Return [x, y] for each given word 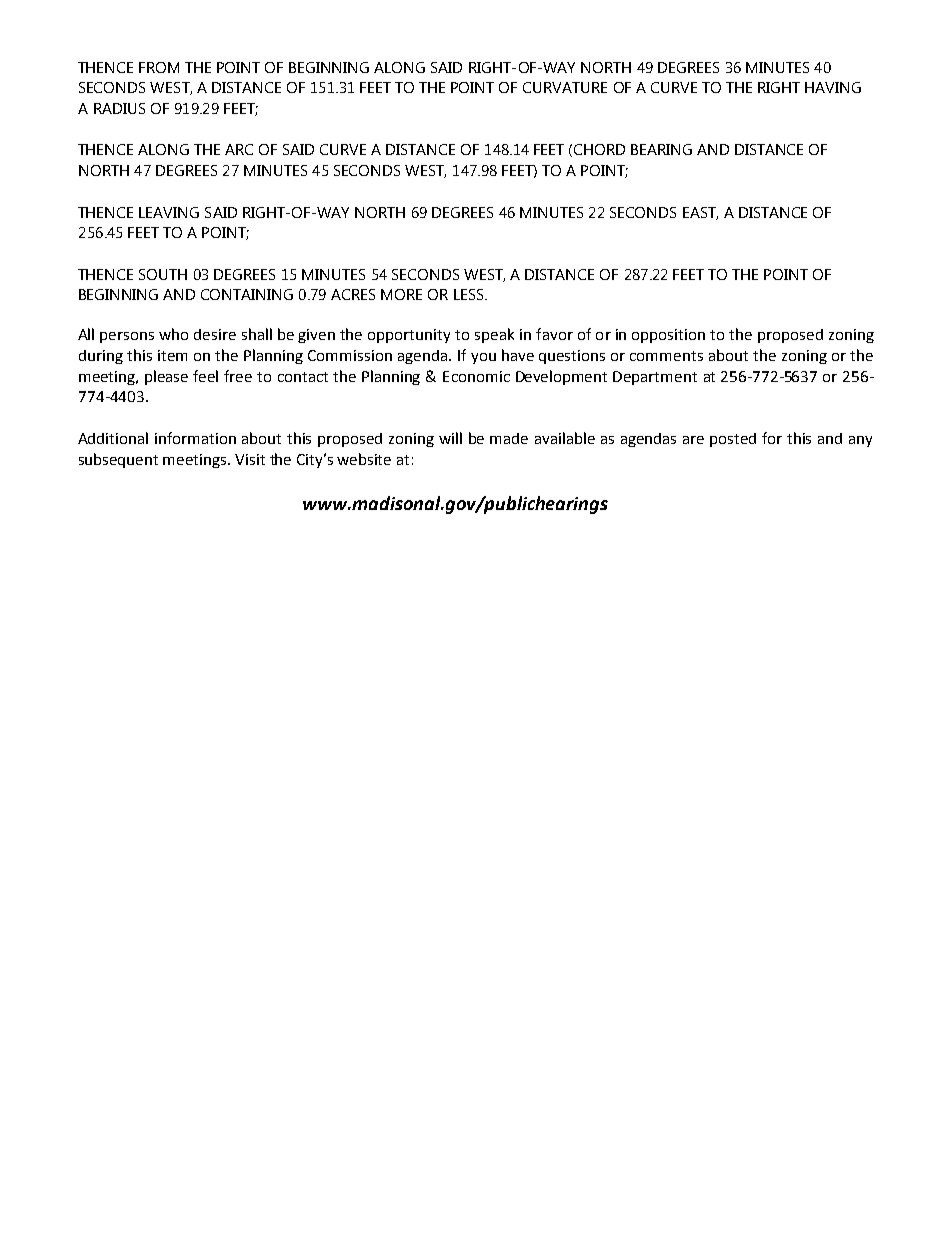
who [173, 334]
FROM [159, 67]
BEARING [661, 149]
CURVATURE [565, 87]
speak [494, 335]
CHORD [599, 149]
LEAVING [169, 212]
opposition [668, 336]
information [195, 438]
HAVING [833, 87]
